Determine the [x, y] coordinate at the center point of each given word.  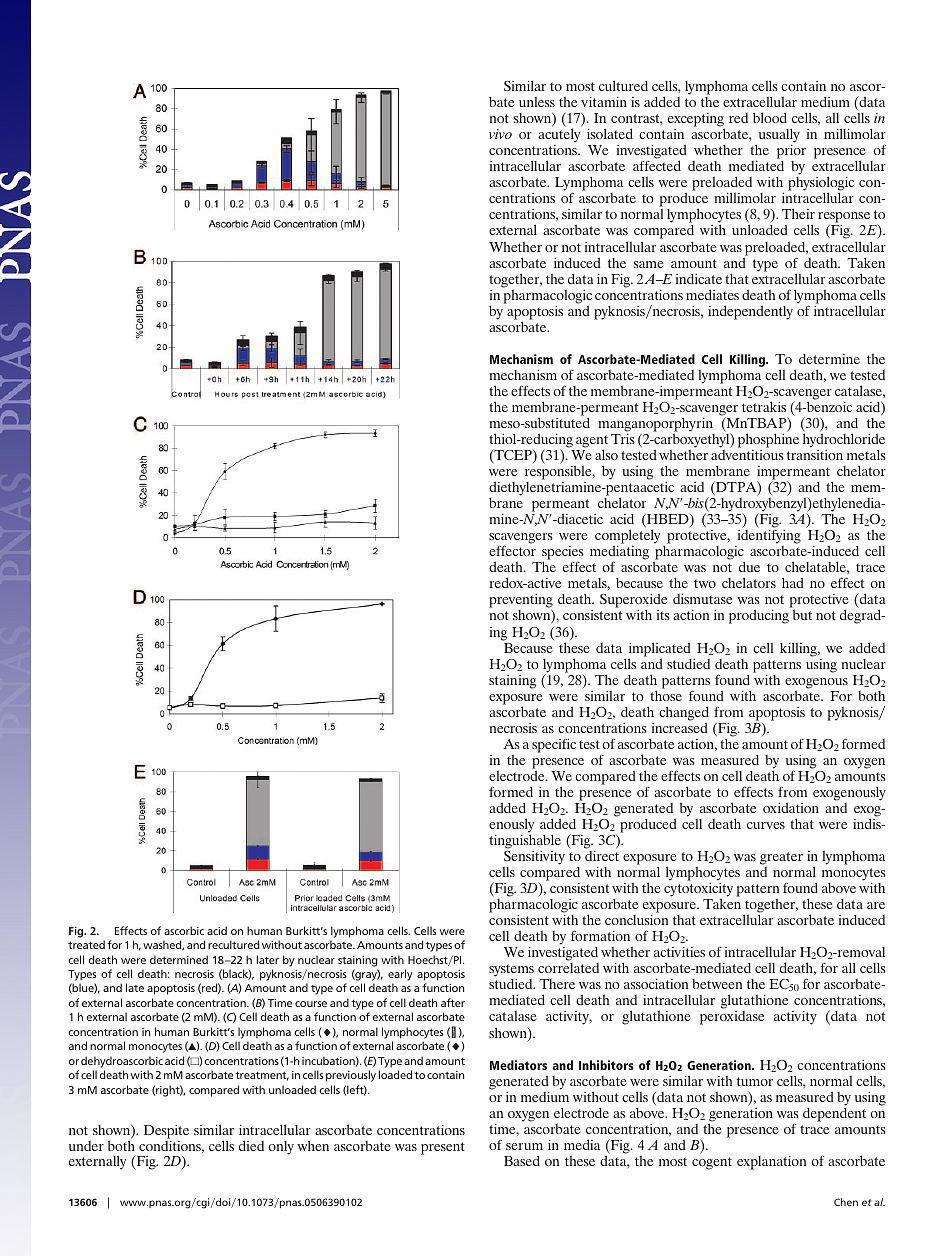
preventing [521, 602]
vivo [500, 134]
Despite [166, 1133]
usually [778, 137]
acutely [559, 137]
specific [554, 745]
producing [759, 616]
